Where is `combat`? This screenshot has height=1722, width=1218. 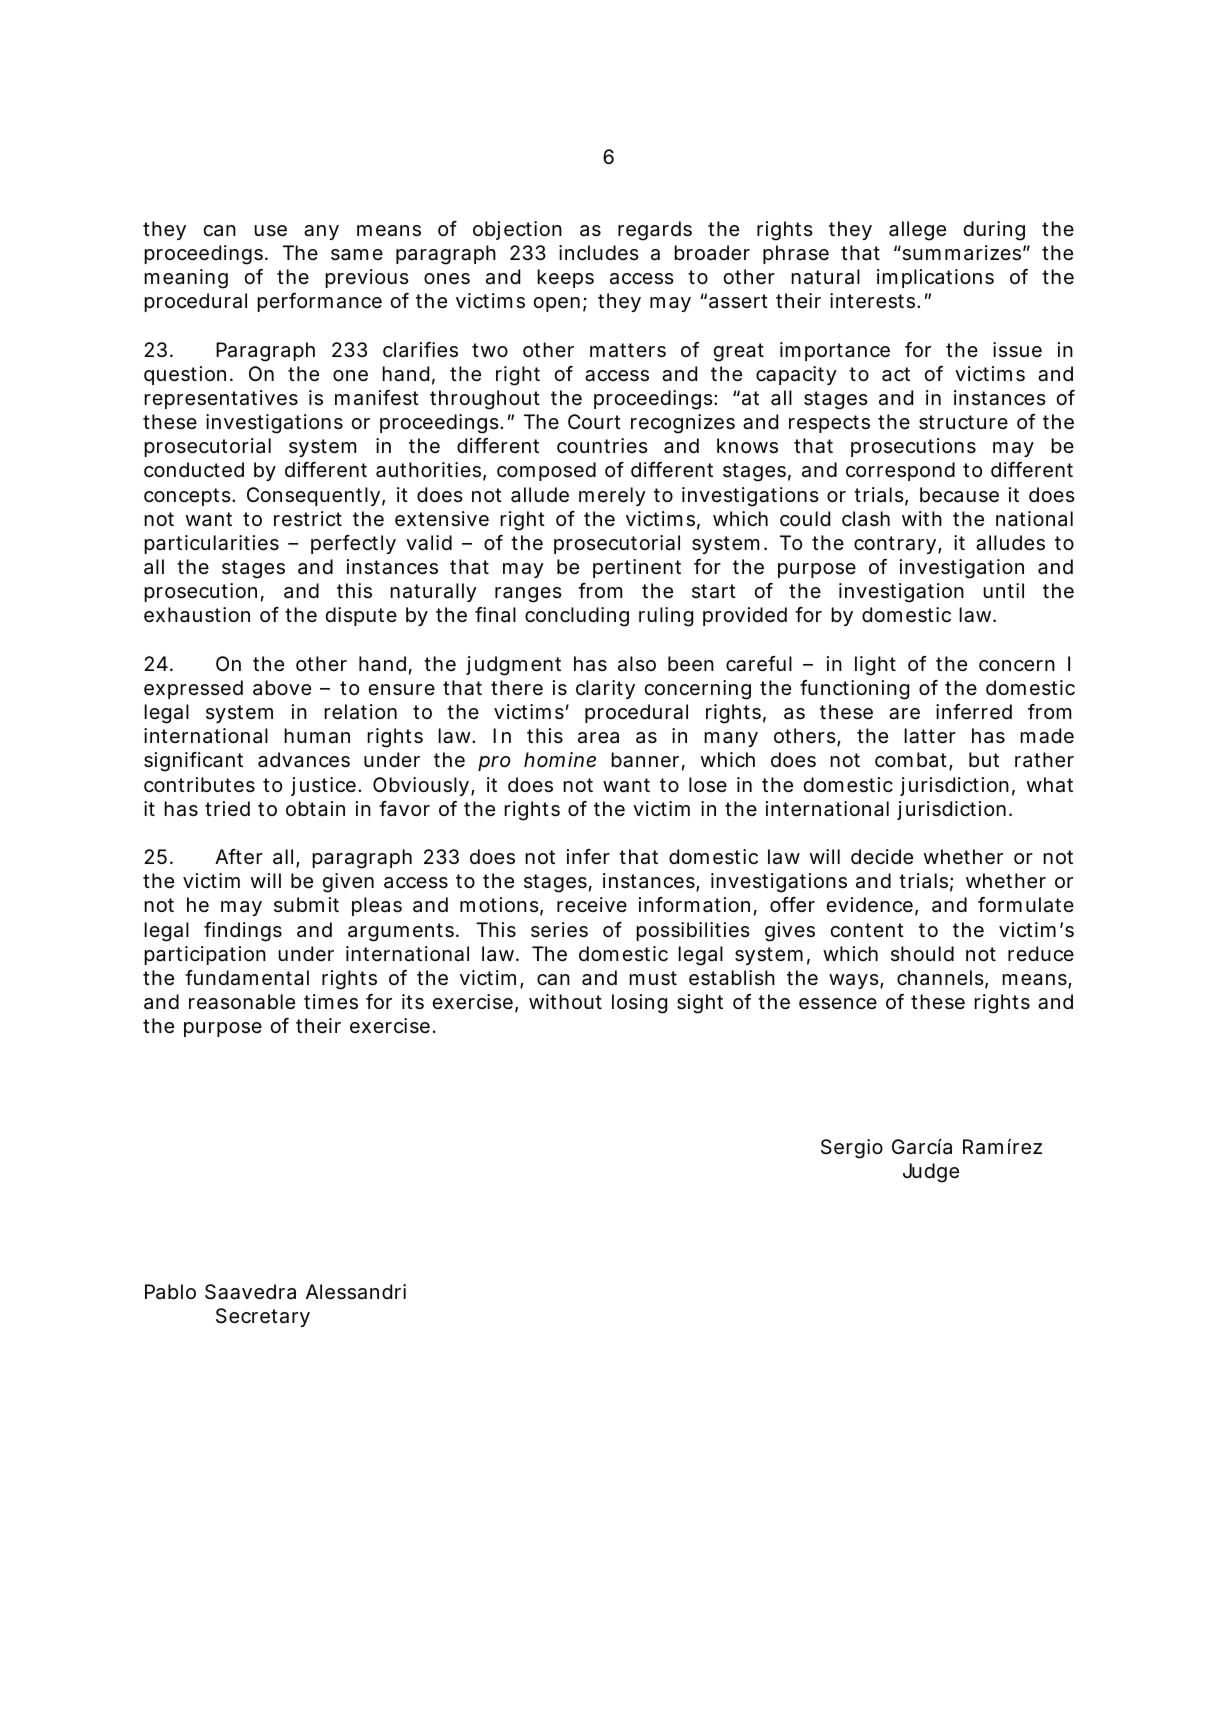
combat is located at coordinates (911, 760).
